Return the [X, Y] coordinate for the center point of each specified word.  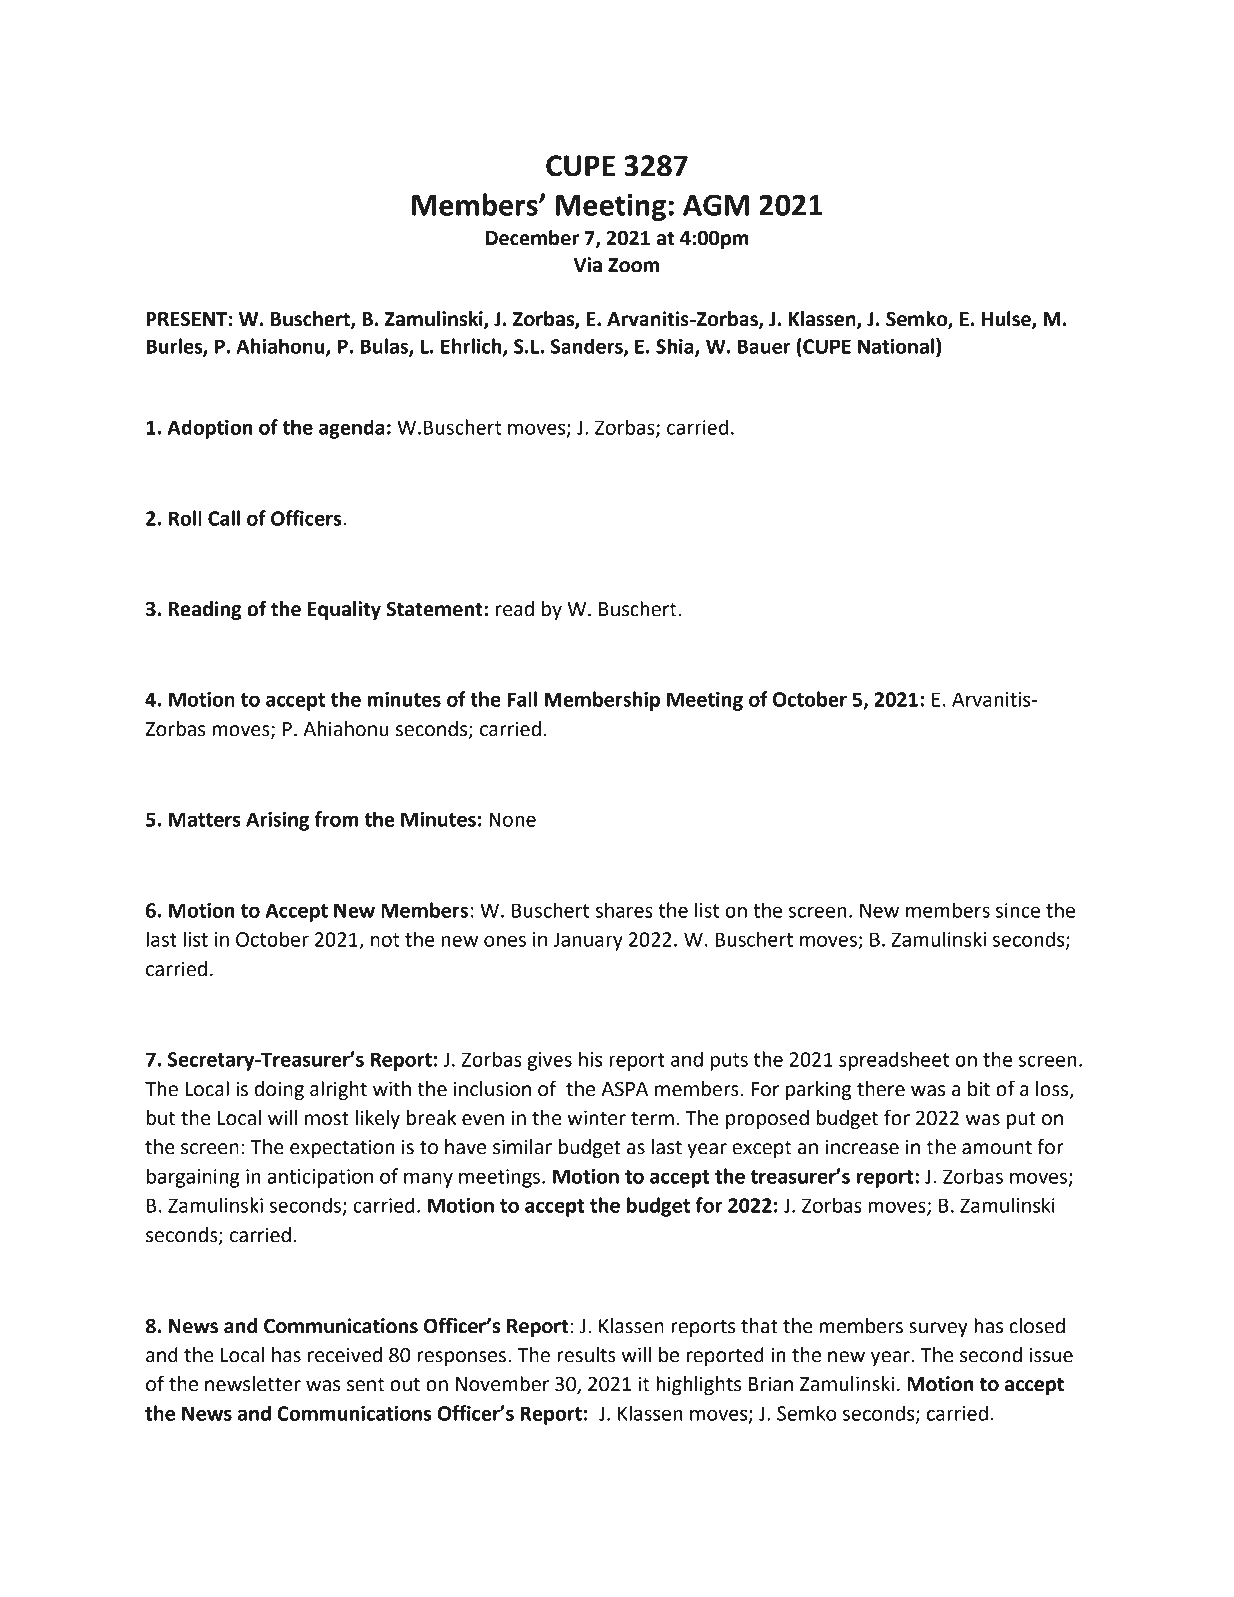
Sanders [588, 347]
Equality [344, 610]
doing [279, 1090]
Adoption [210, 429]
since [1018, 910]
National [896, 346]
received [345, 1355]
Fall [522, 699]
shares [624, 910]
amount [997, 1148]
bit [979, 1089]
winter [596, 1118]
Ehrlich [472, 347]
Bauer [764, 346]
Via [588, 265]
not [385, 940]
